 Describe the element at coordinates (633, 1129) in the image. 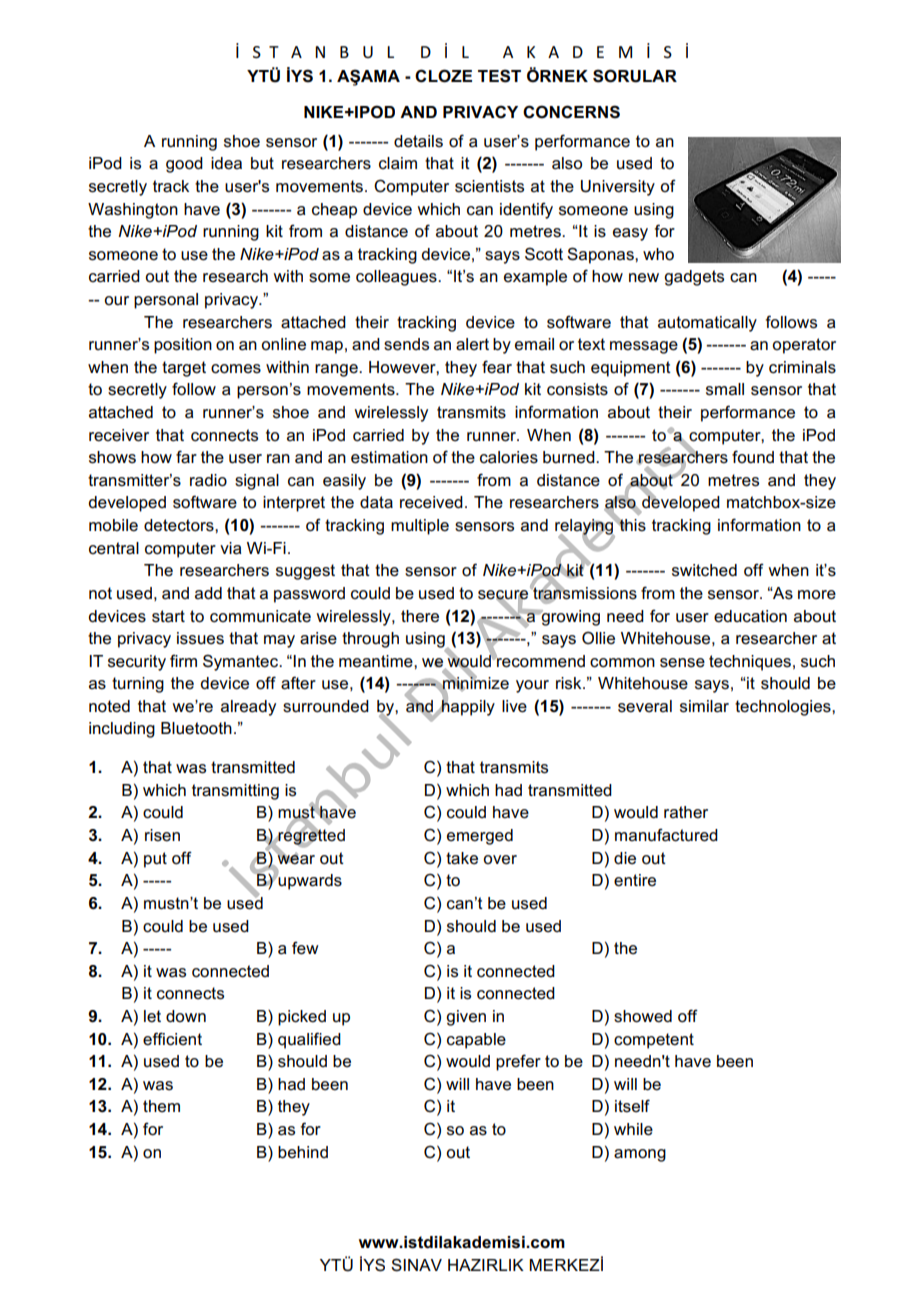

I see `while` at that location.
